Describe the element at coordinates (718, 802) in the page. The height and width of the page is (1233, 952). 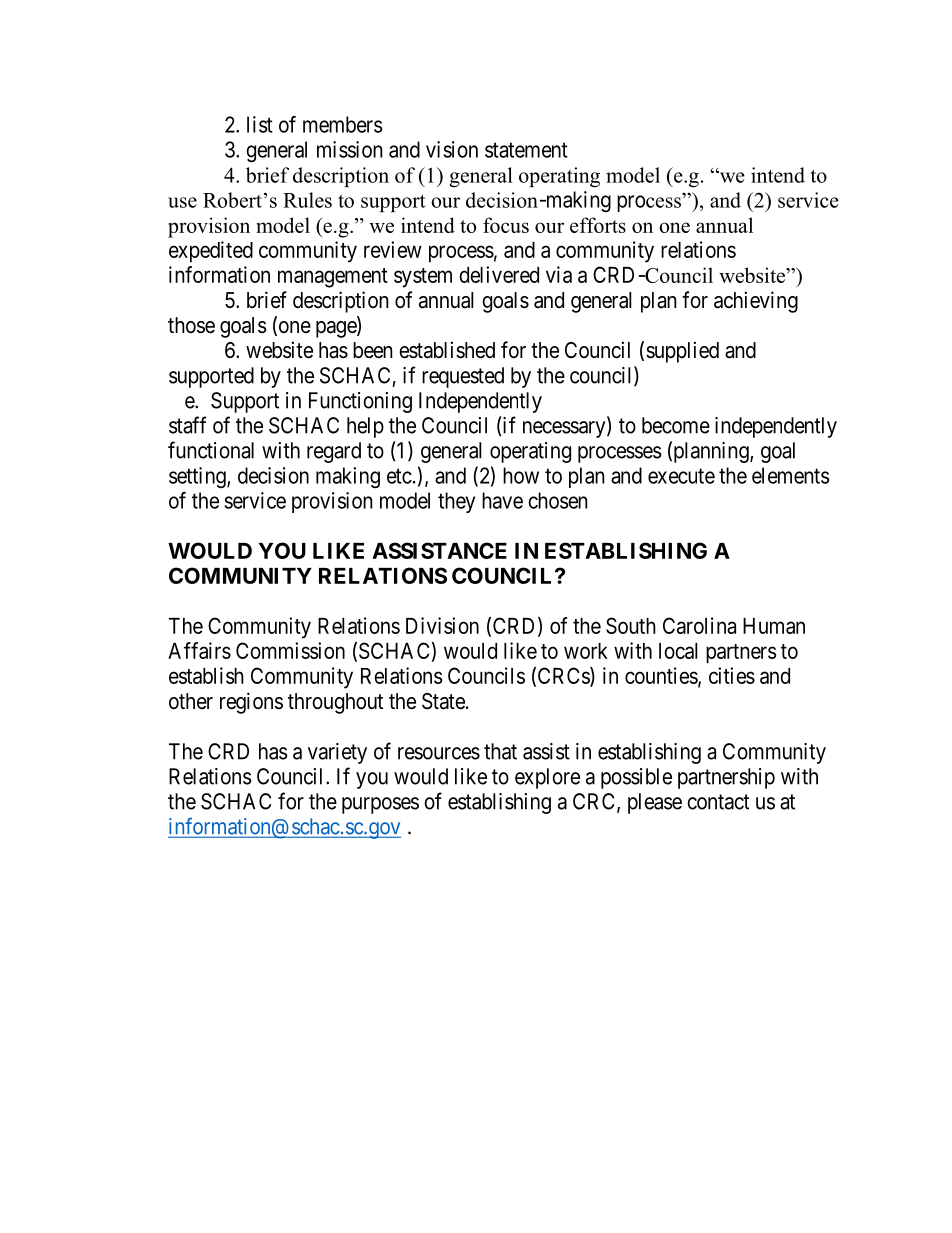
I see `contact` at that location.
